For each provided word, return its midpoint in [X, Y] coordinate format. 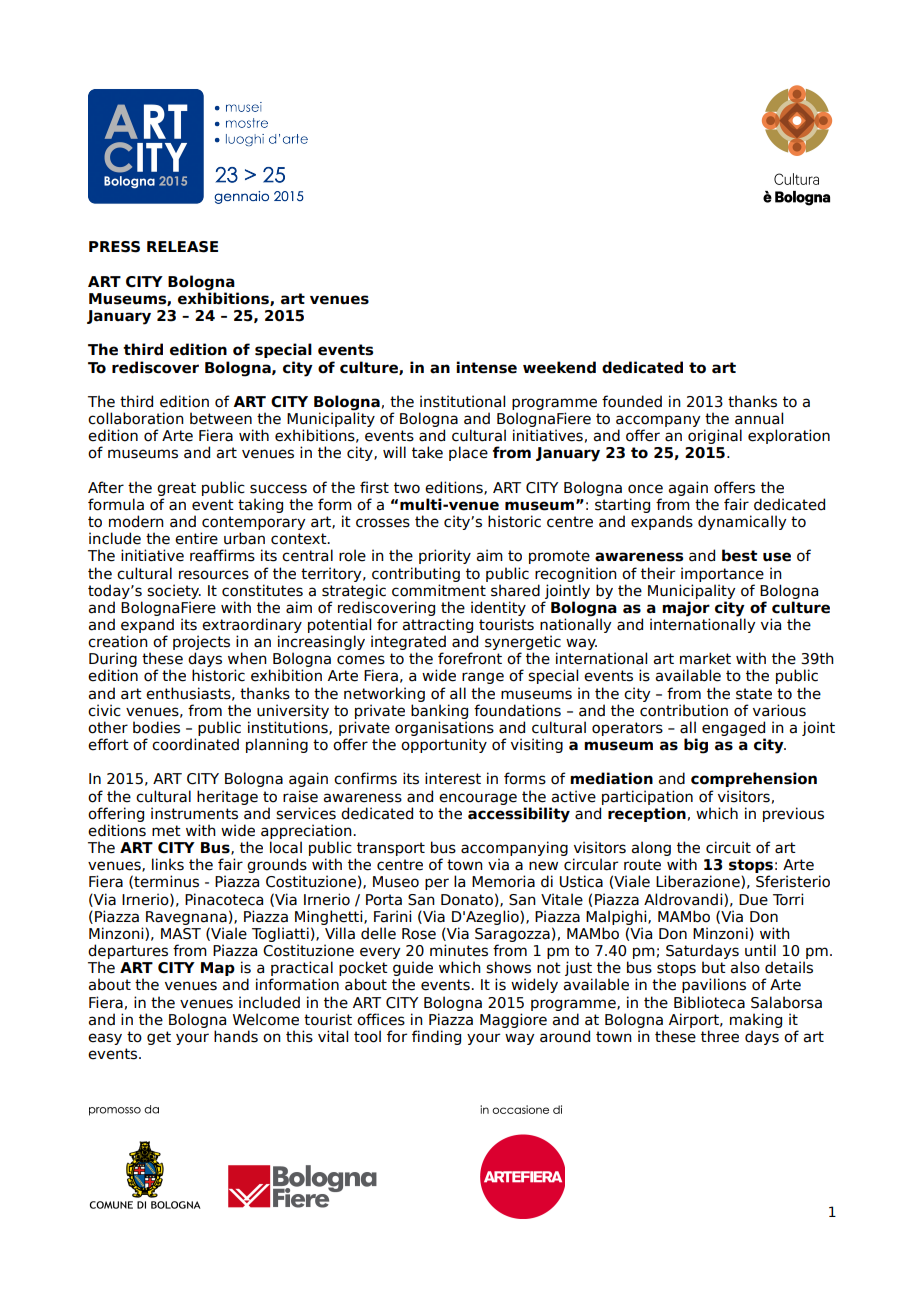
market [705, 658]
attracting [437, 627]
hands [236, 1036]
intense [486, 367]
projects [201, 644]
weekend [559, 367]
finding [436, 1037]
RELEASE [182, 247]
